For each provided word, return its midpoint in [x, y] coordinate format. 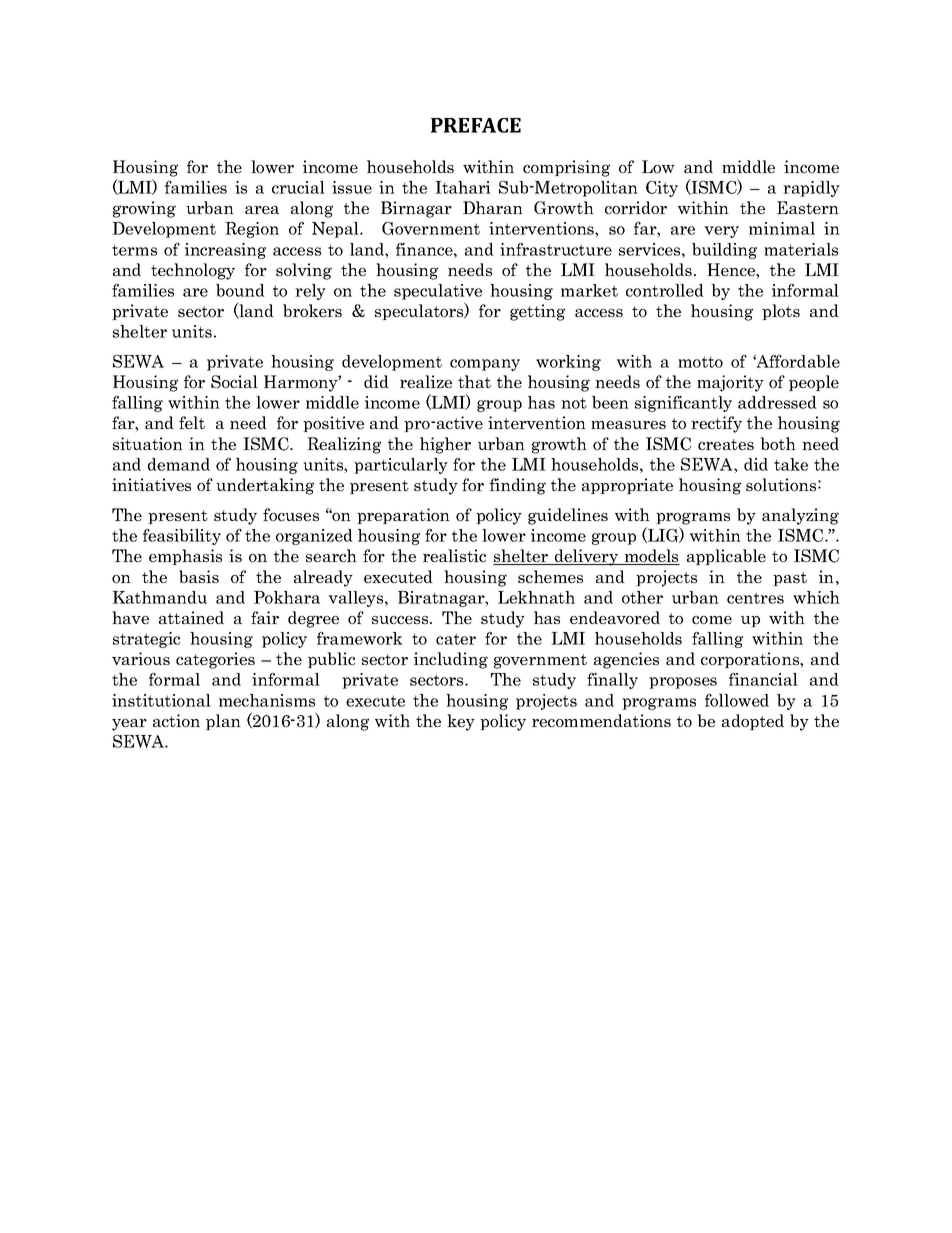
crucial [298, 187]
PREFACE [476, 125]
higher [445, 445]
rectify [716, 424]
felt [192, 422]
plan [223, 722]
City [662, 189]
